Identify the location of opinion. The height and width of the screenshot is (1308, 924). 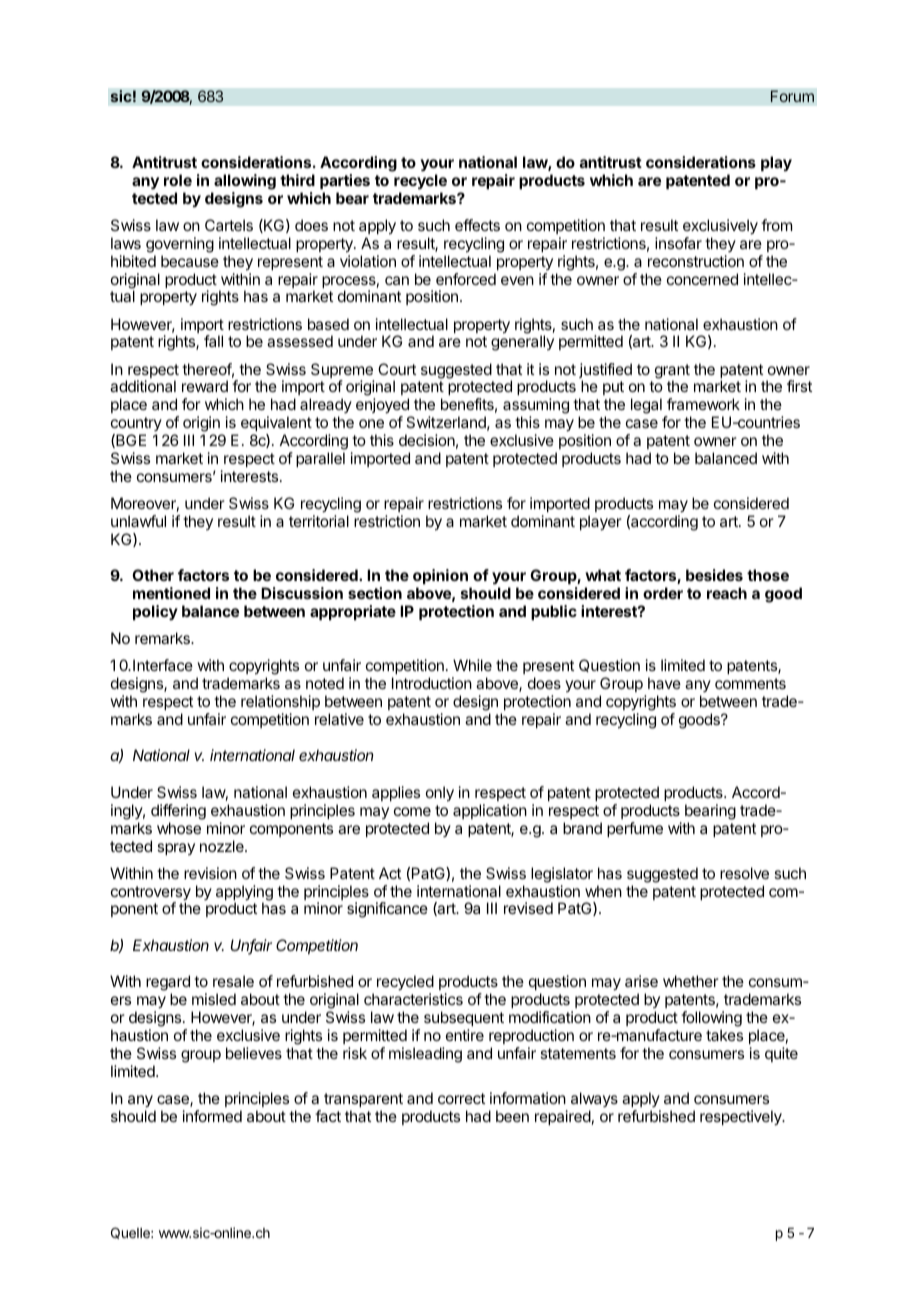
(440, 576).
